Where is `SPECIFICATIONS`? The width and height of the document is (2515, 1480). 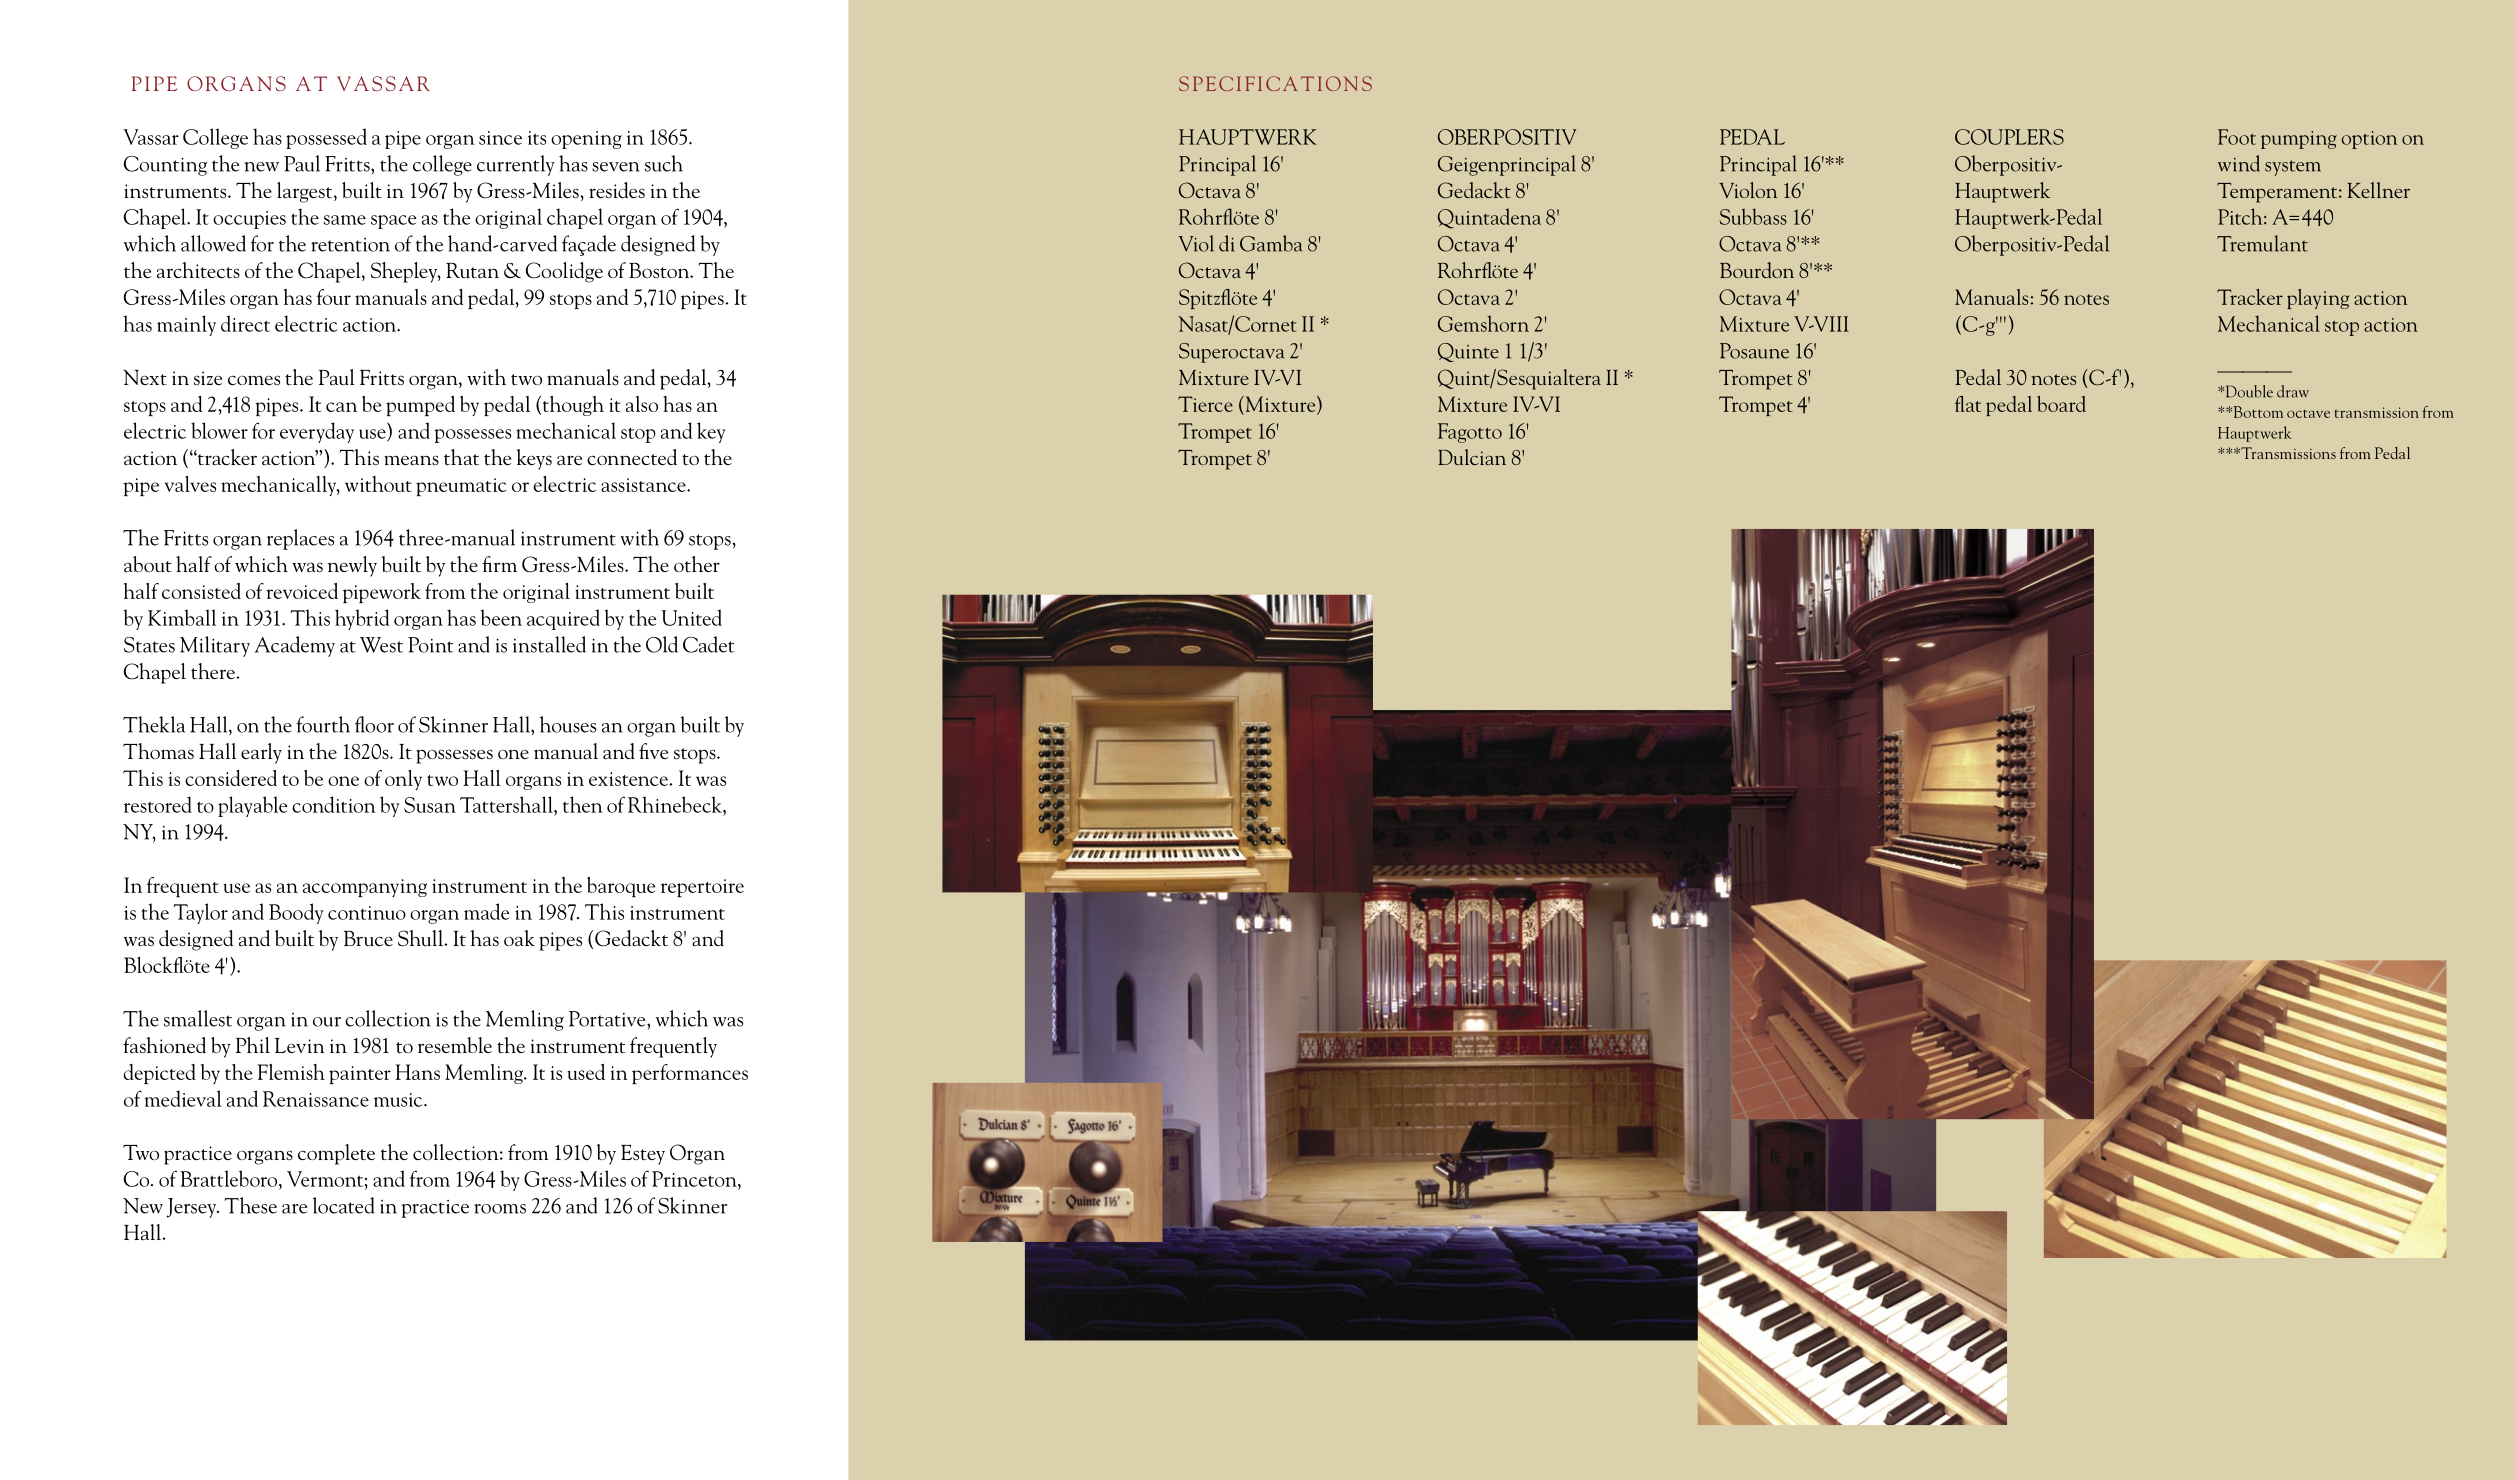
SPECIFICATIONS is located at coordinates (1275, 83).
